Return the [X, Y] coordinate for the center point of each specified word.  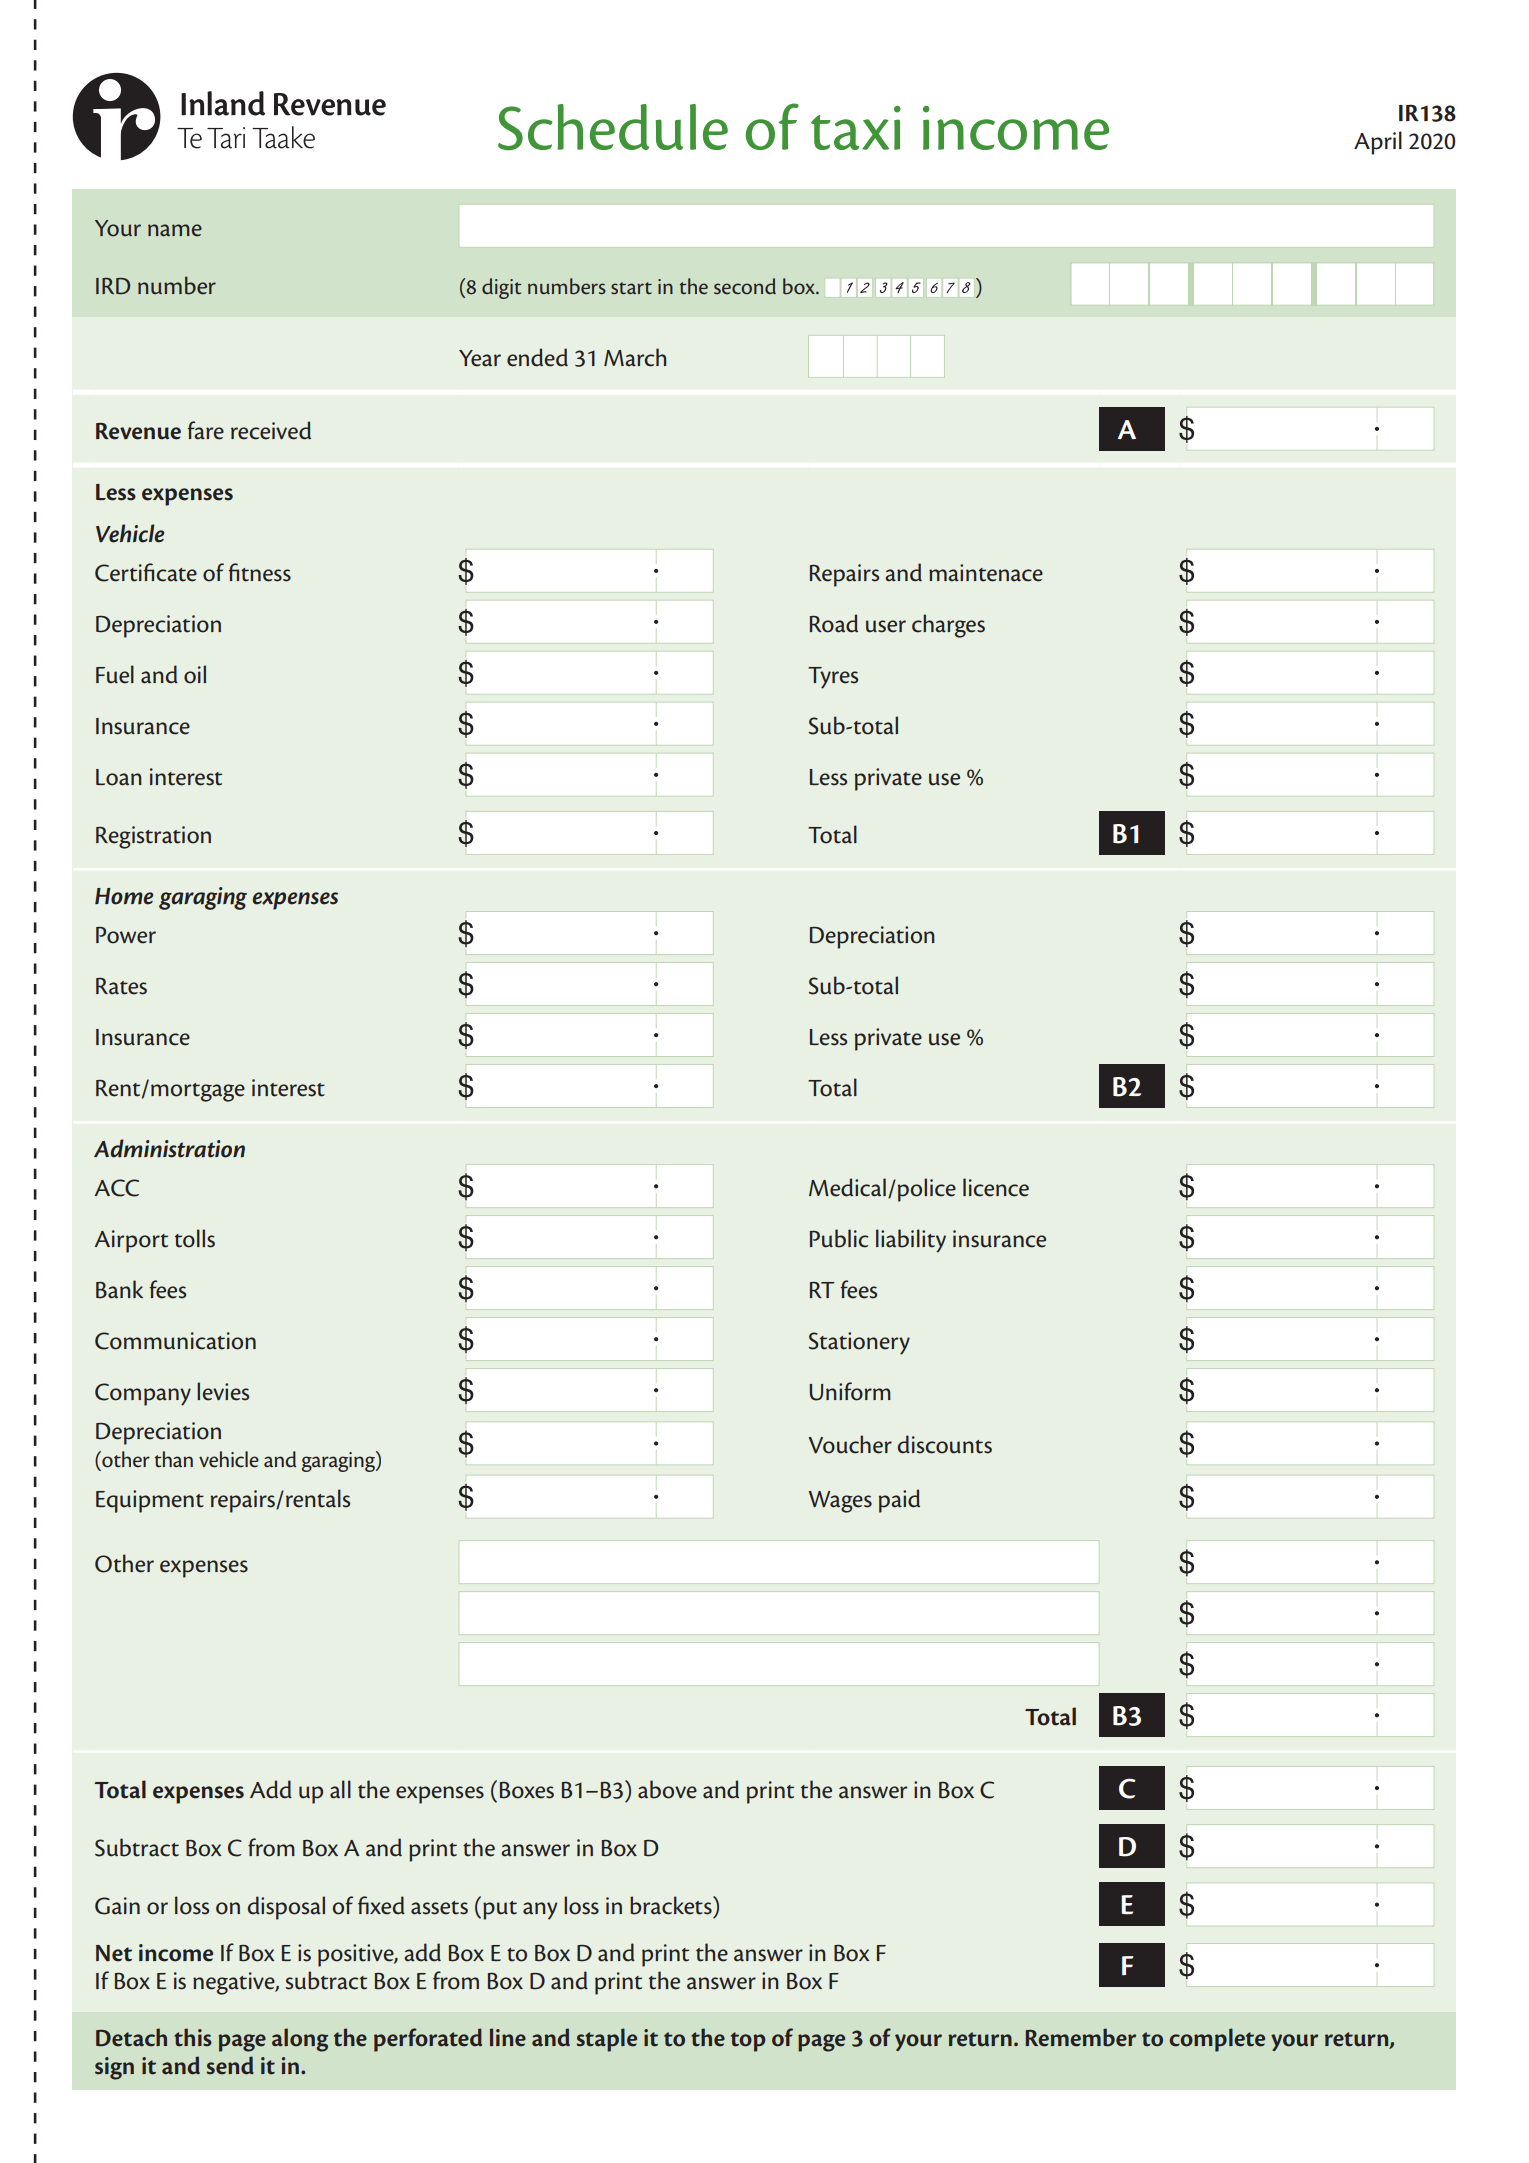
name [175, 230]
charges [948, 626]
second [745, 286]
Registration [153, 837]
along [300, 2040]
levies [223, 1391]
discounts [945, 1444]
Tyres [833, 678]
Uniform [850, 1391]
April [1378, 143]
